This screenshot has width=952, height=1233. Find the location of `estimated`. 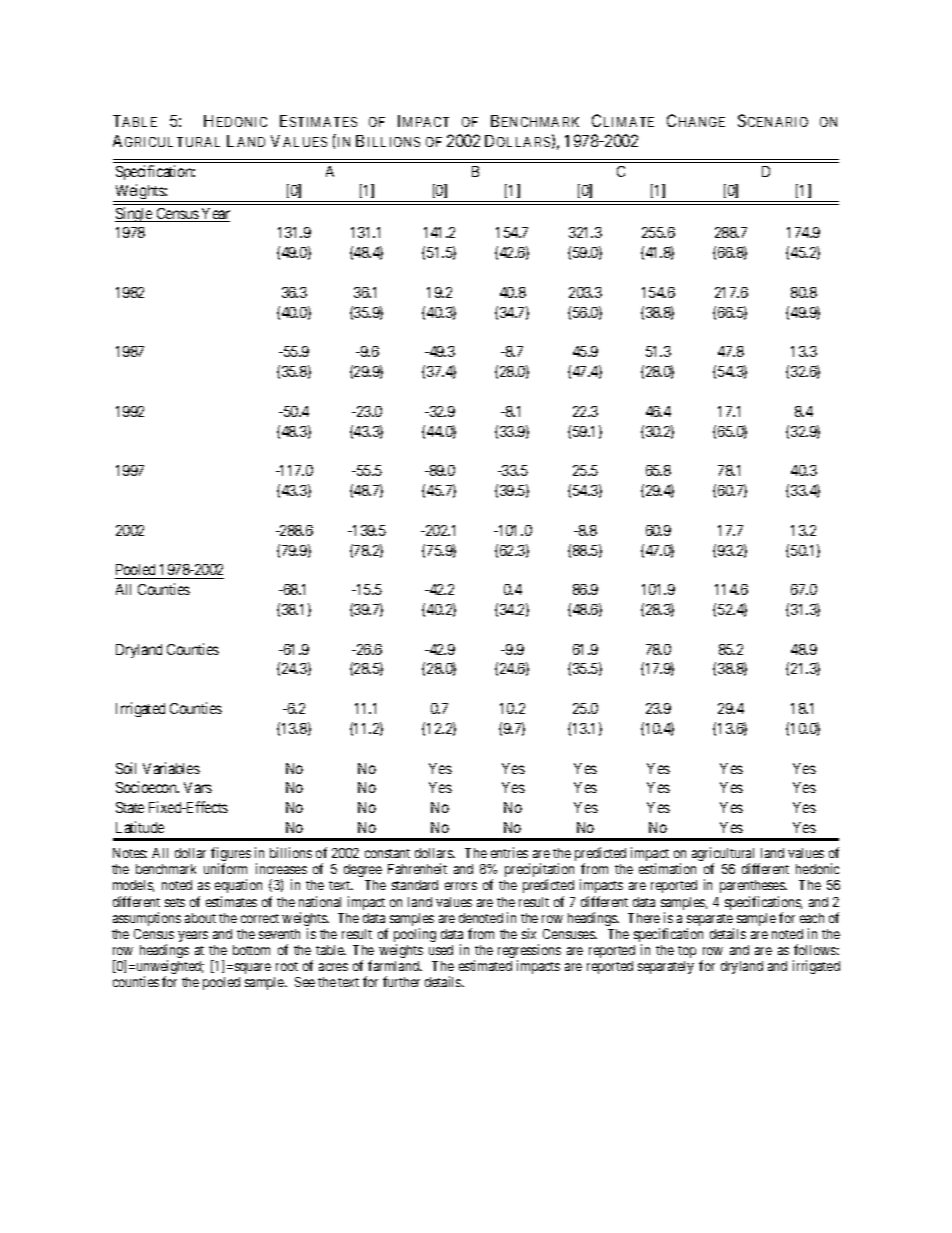

estimated is located at coordinates (485, 965).
